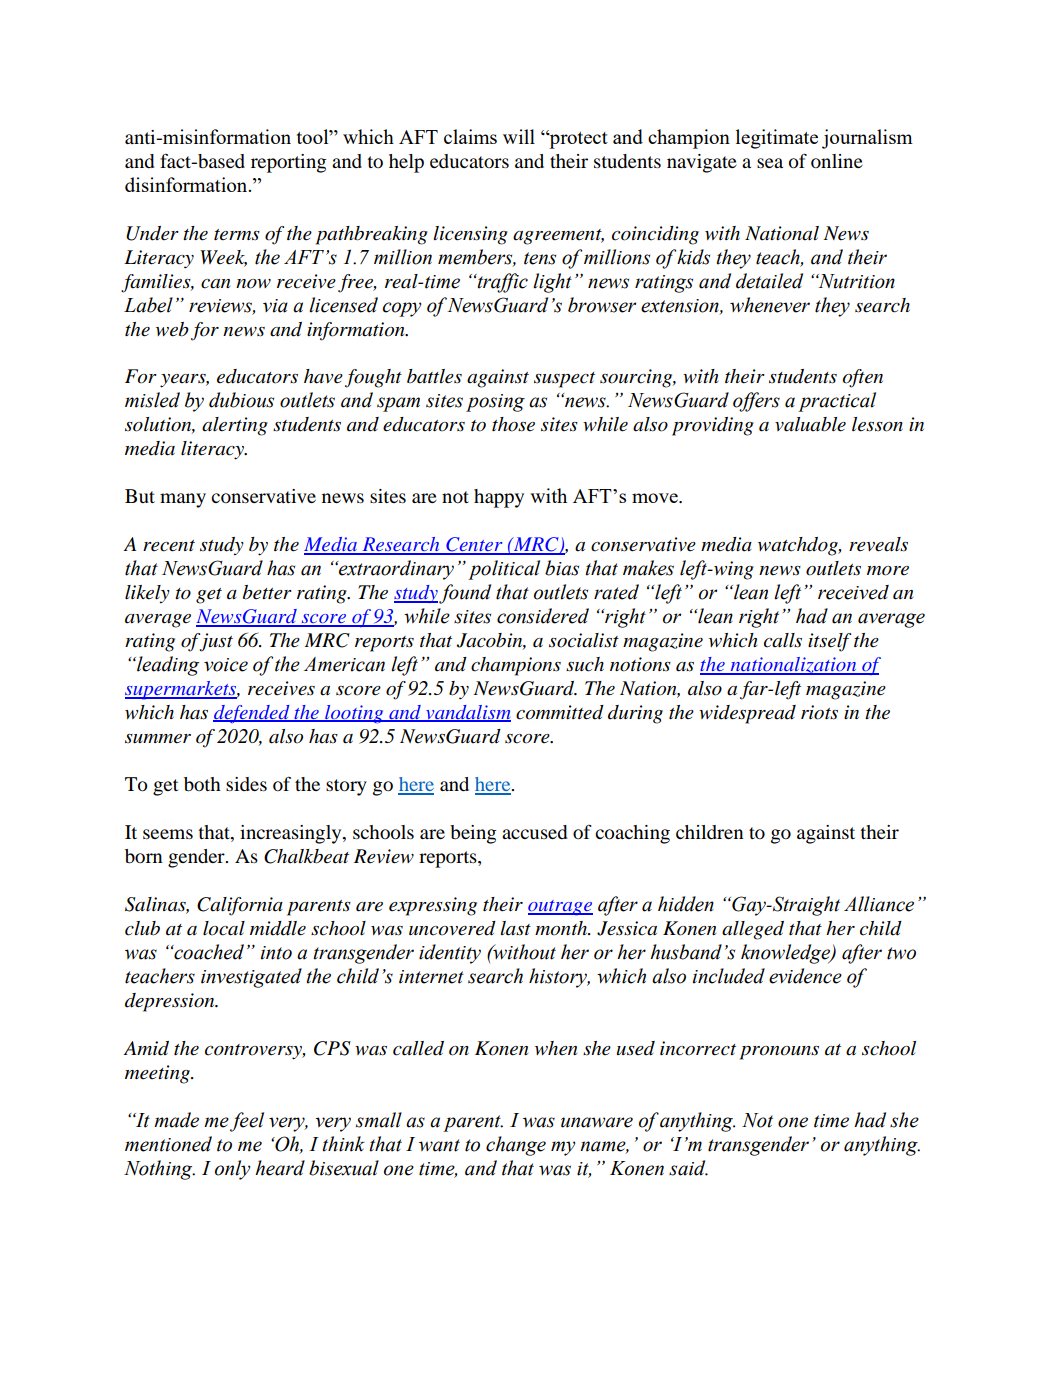 The height and width of the page is (1373, 1061). What do you see at coordinates (519, 136) in the page?
I see `will` at bounding box center [519, 136].
